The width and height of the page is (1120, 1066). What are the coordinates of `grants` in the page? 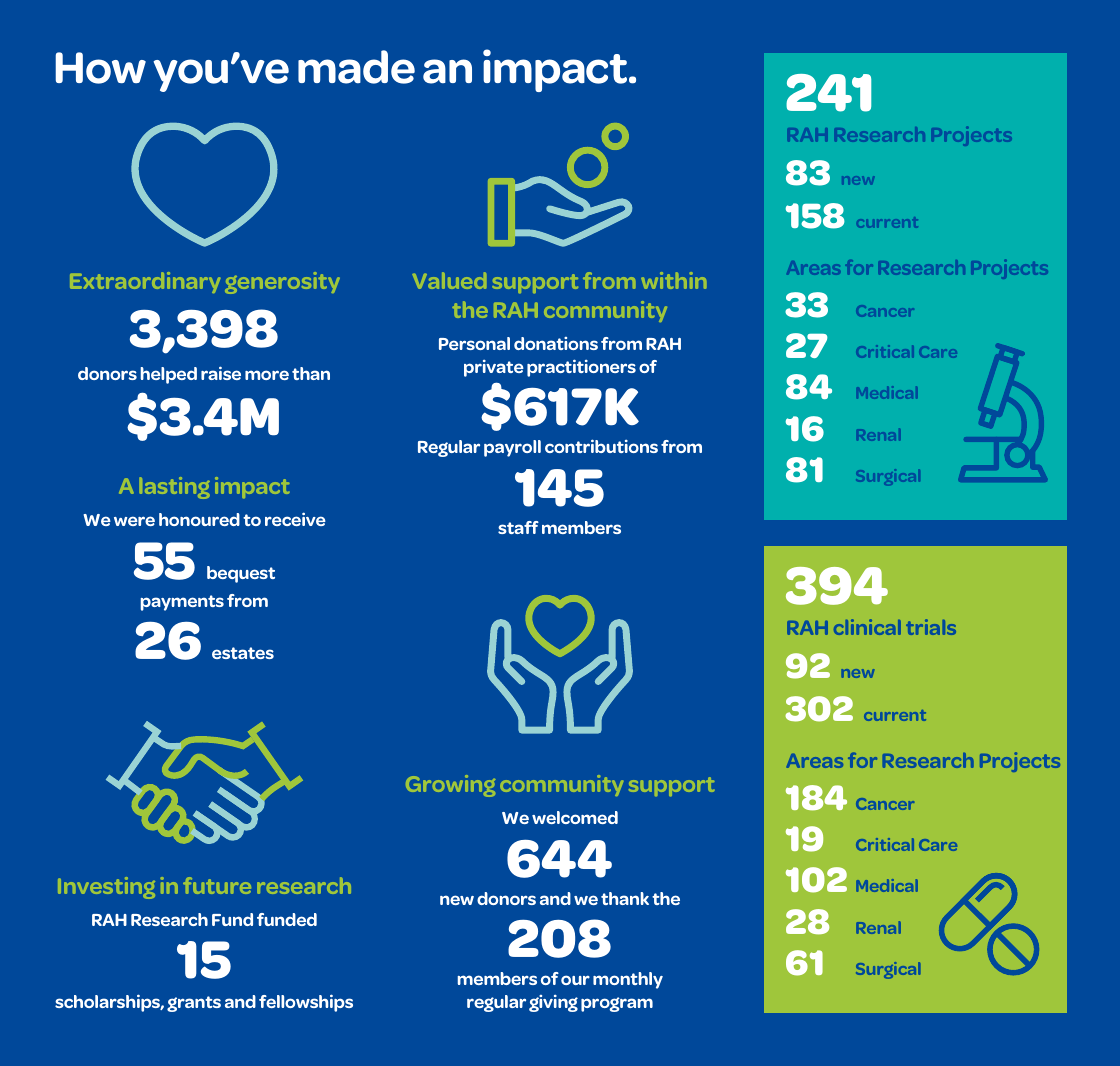 It's located at (194, 1004).
